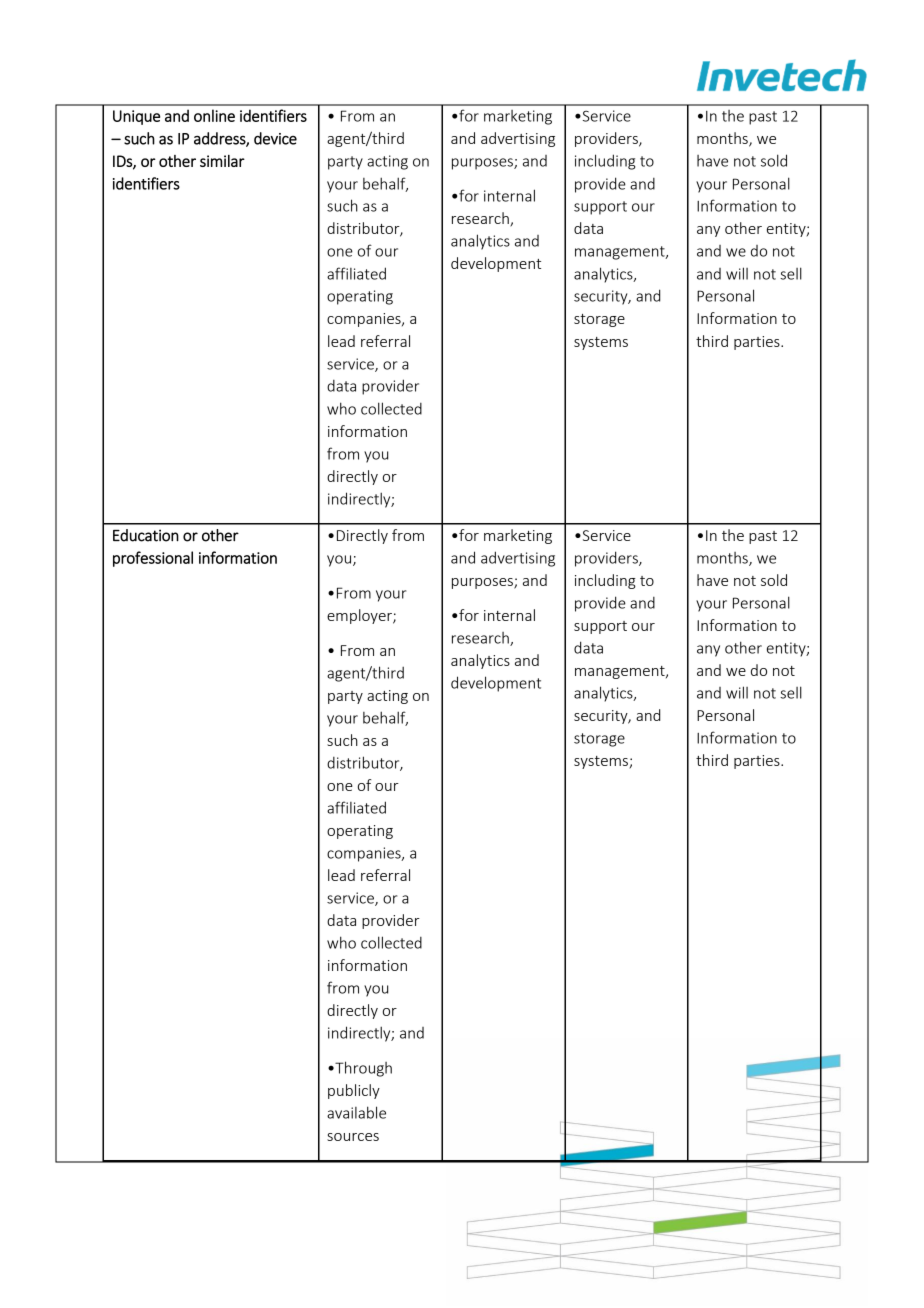  I want to click on device, so click(275, 138).
